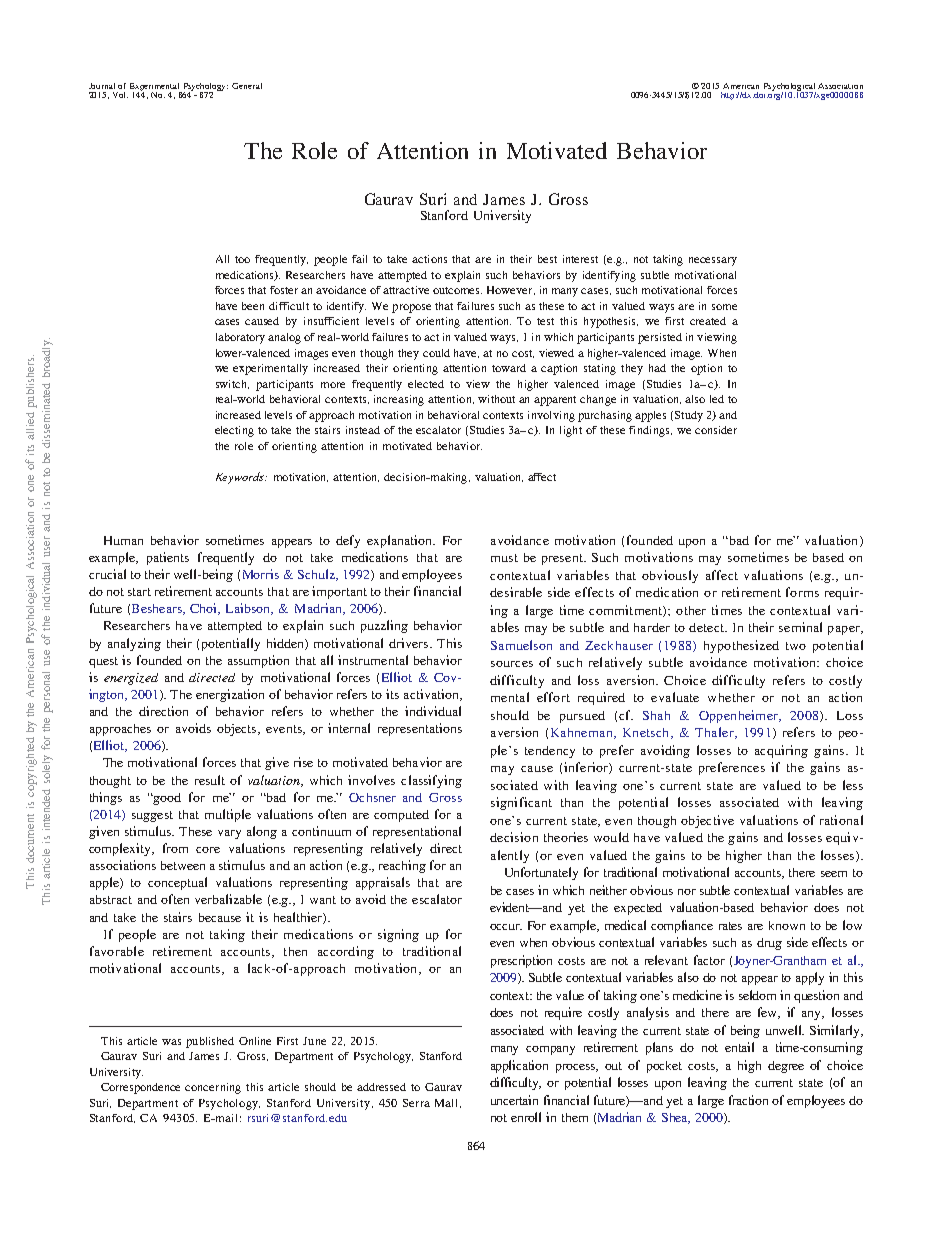 This screenshot has height=1233, width=952. What do you see at coordinates (504, 558) in the screenshot?
I see `must` at bounding box center [504, 558].
